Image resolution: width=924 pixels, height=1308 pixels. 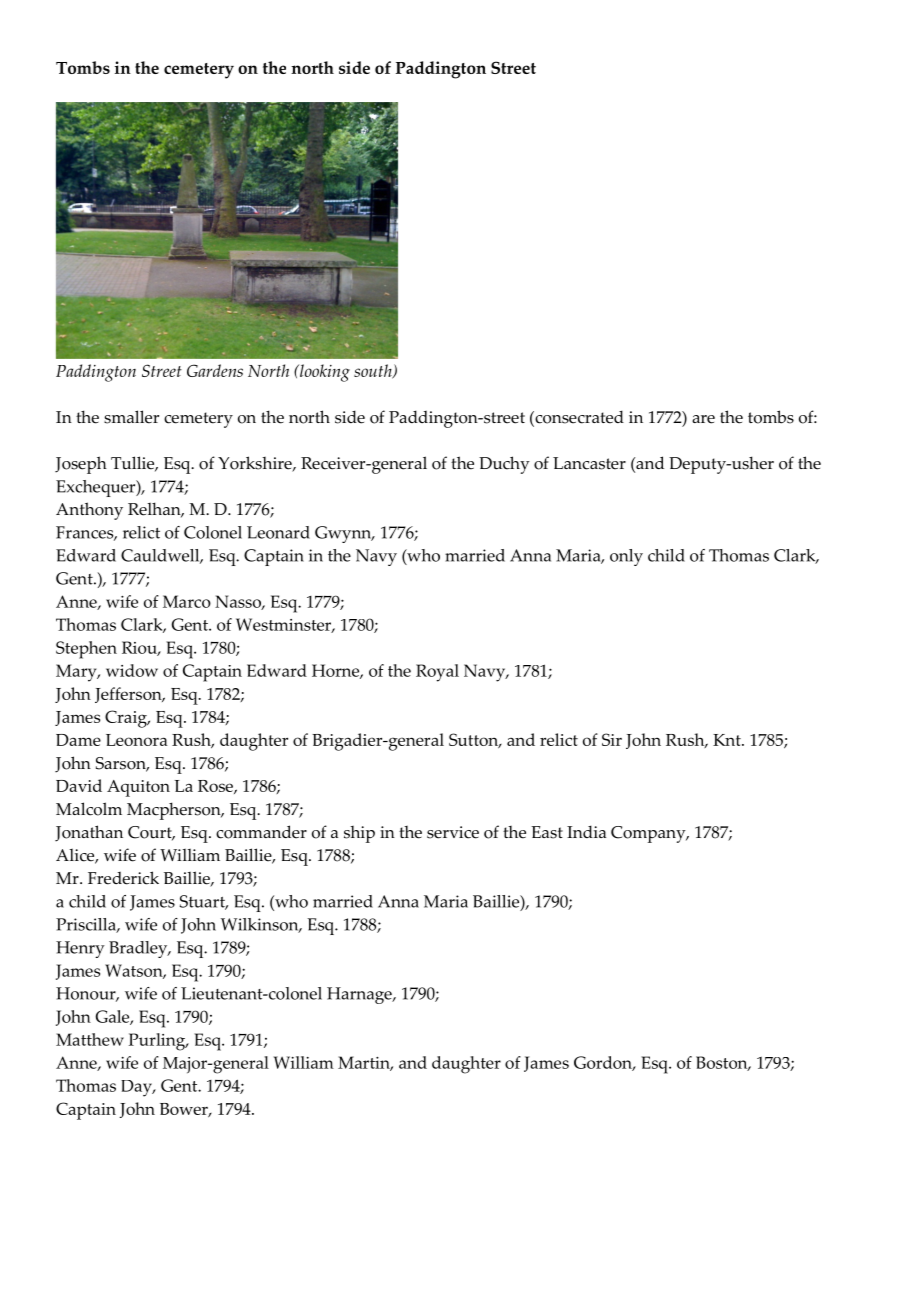 I want to click on Sir, so click(x=612, y=739).
